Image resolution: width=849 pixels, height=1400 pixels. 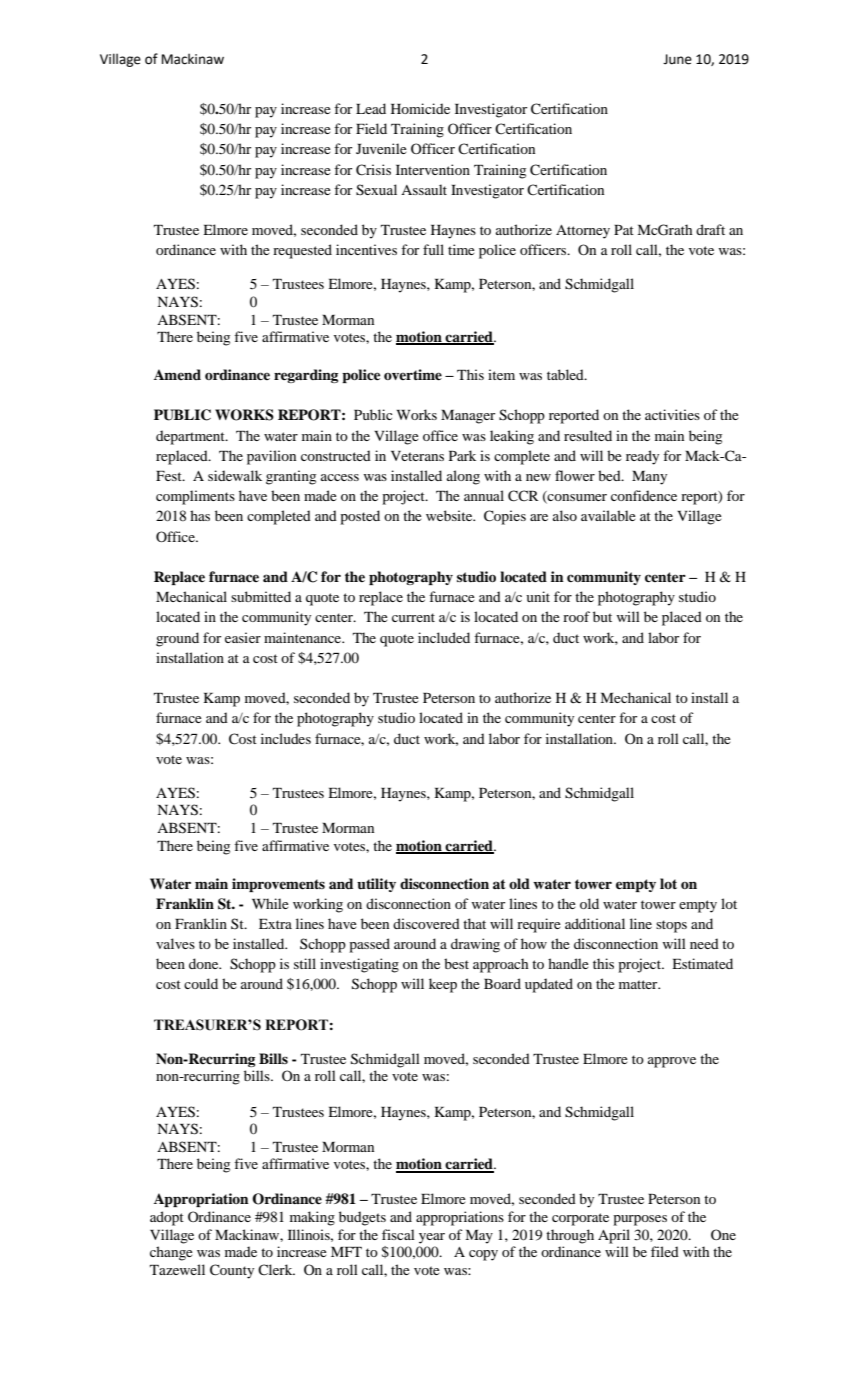 I want to click on easier, so click(x=243, y=637).
